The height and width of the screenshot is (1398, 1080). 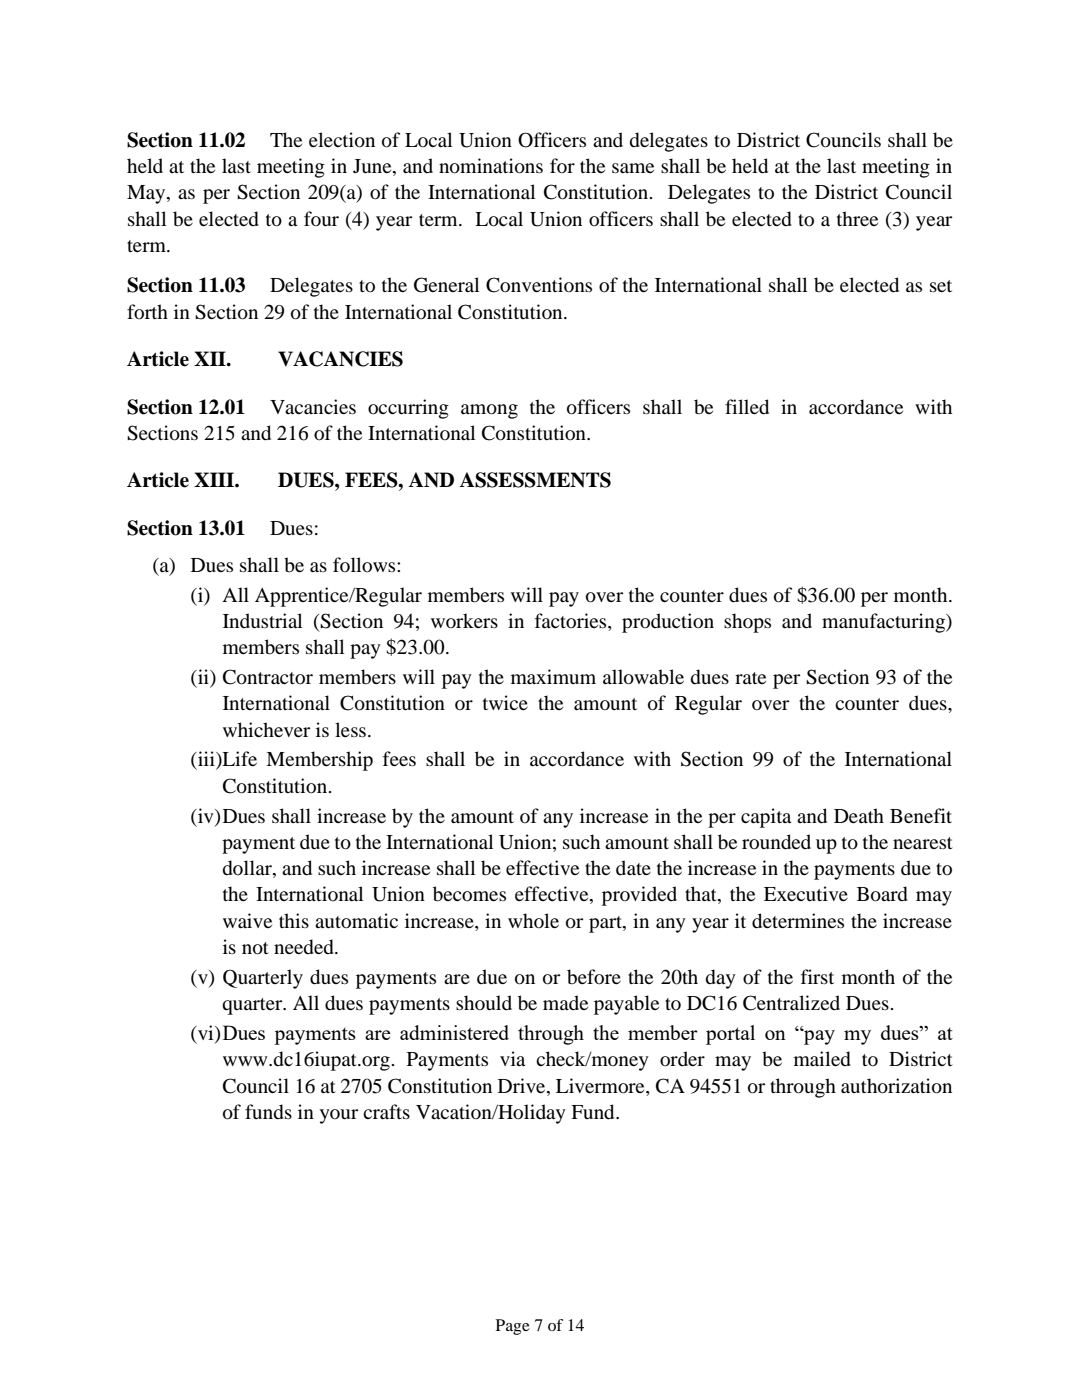 I want to click on whichever, so click(x=266, y=729).
